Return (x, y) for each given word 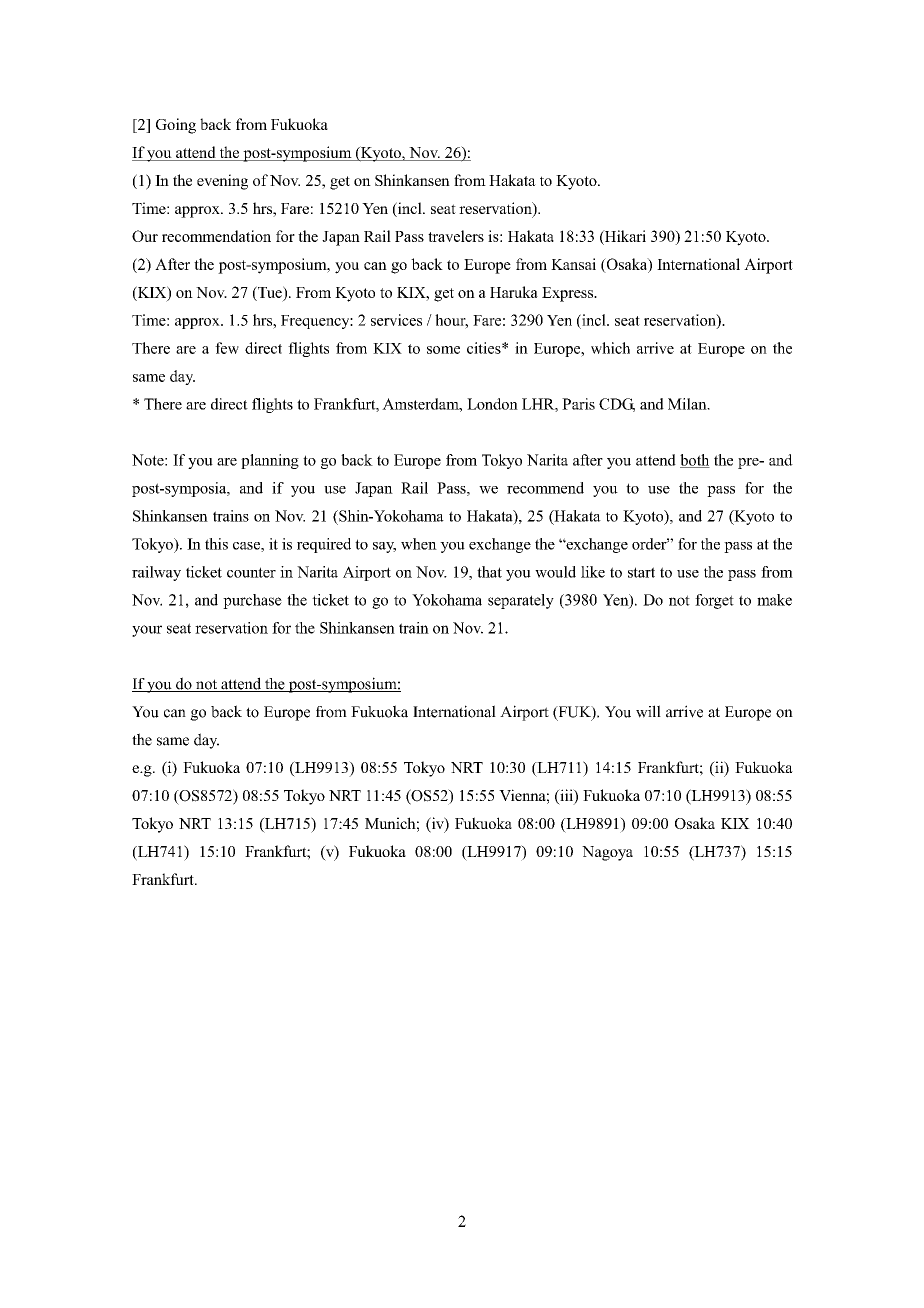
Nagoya (607, 853)
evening (222, 182)
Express (568, 294)
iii (566, 795)
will (648, 711)
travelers (456, 236)
